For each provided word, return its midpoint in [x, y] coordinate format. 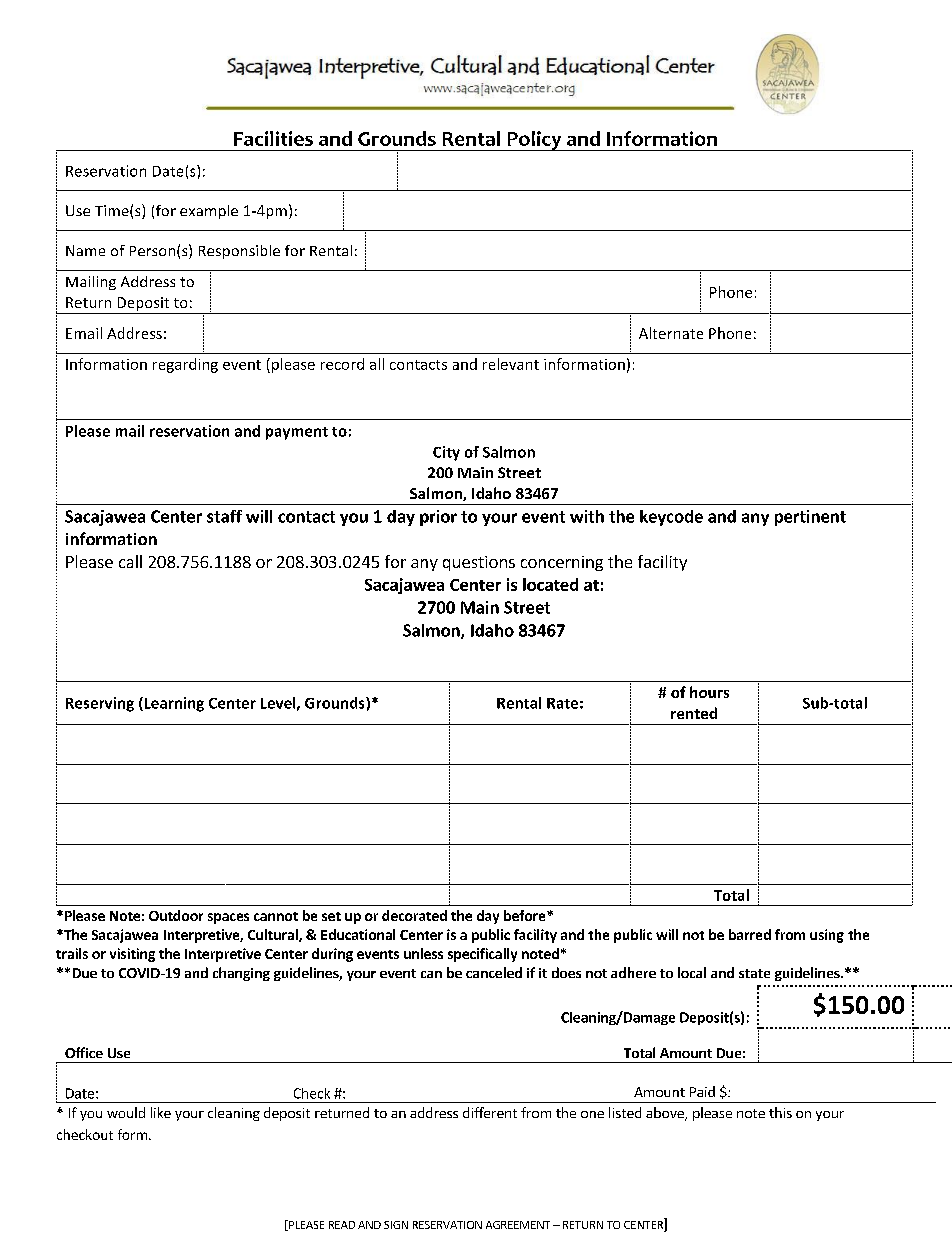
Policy [534, 141]
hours [709, 692]
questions [479, 563]
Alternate [671, 333]
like [161, 1112]
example [209, 212]
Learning [173, 704]
